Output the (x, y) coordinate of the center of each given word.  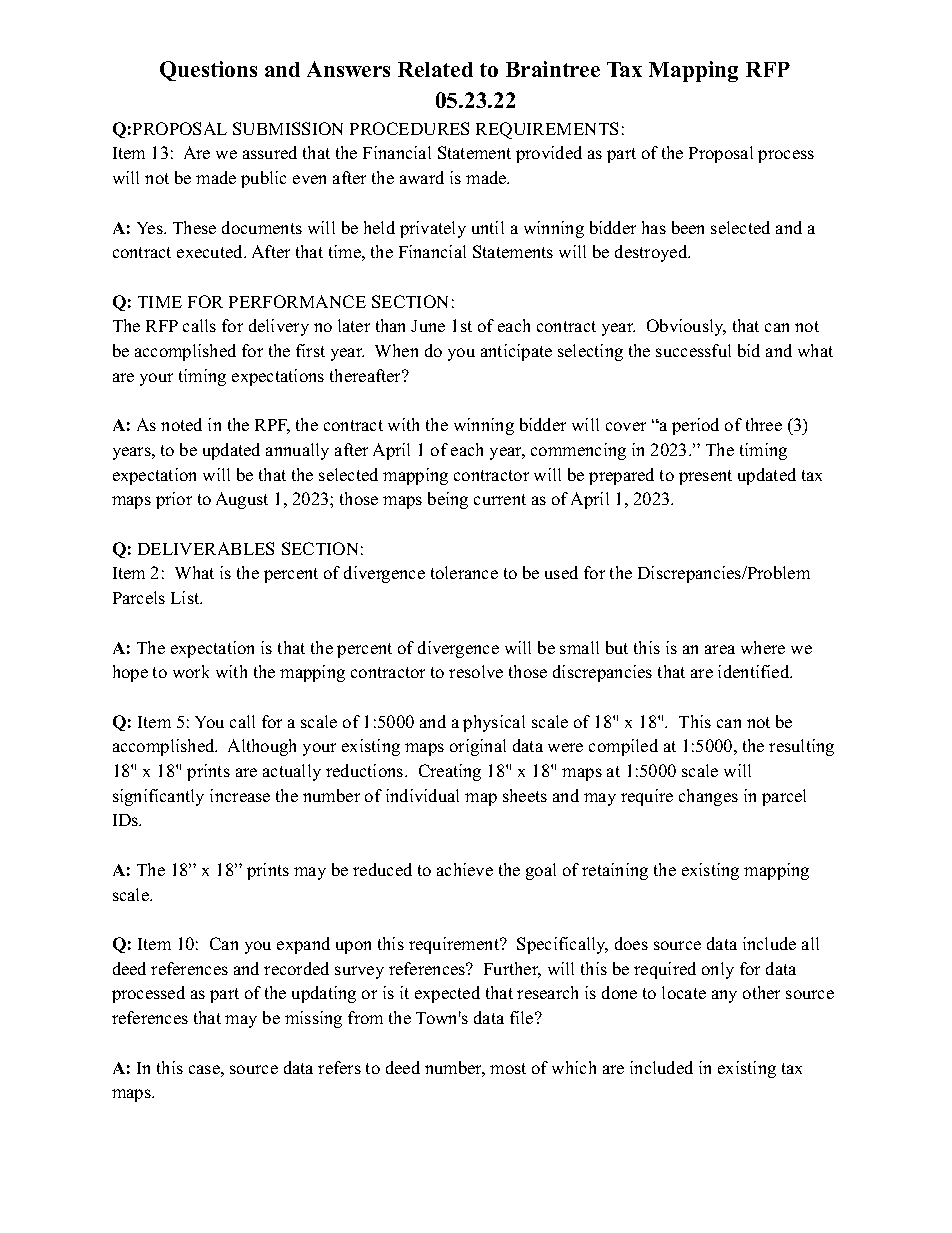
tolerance (464, 572)
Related (435, 69)
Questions (208, 71)
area (720, 649)
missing (313, 1019)
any (724, 996)
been (688, 227)
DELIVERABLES (206, 548)
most (508, 1068)
